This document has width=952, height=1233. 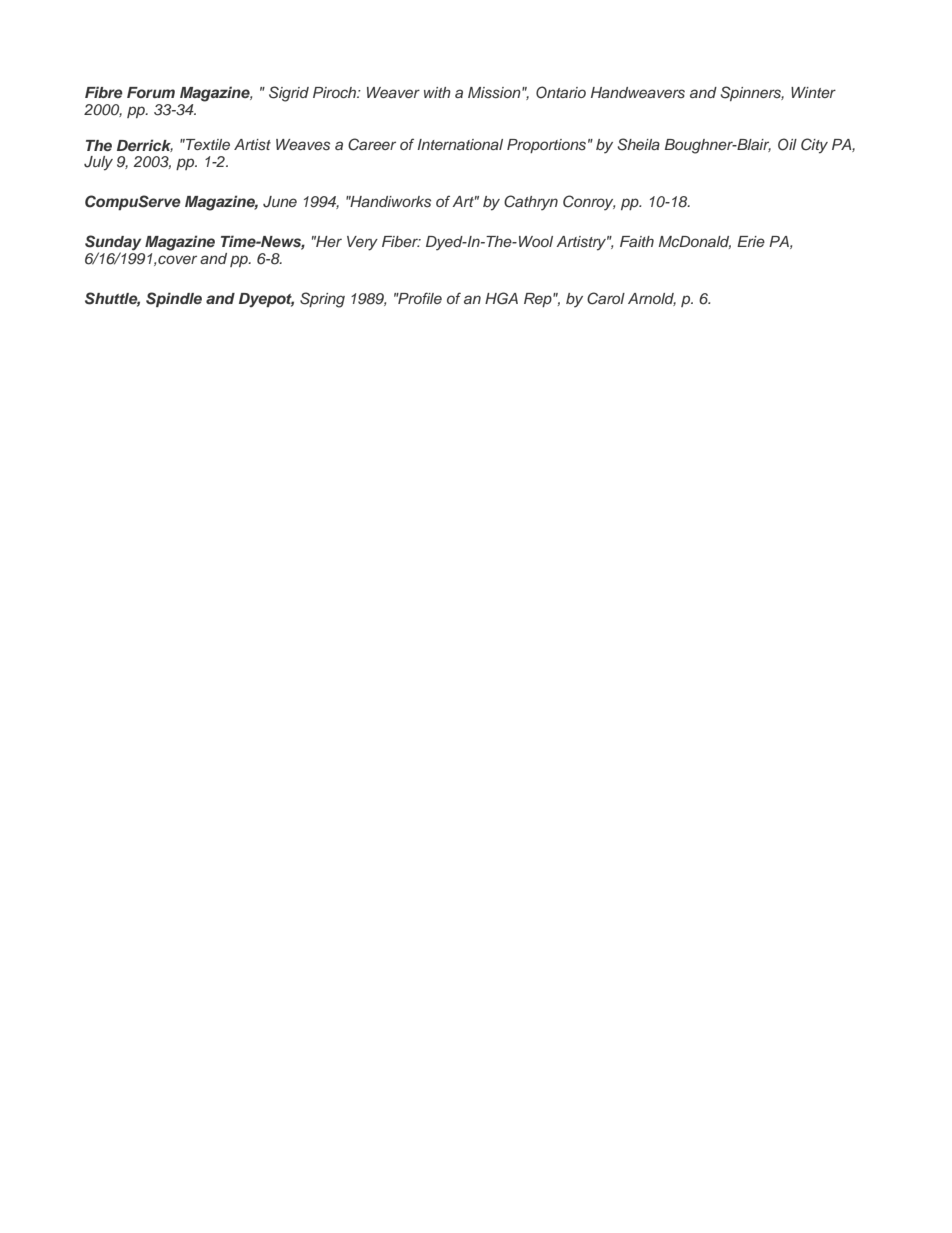 What do you see at coordinates (113, 244) in the document?
I see `Sunday` at bounding box center [113, 244].
